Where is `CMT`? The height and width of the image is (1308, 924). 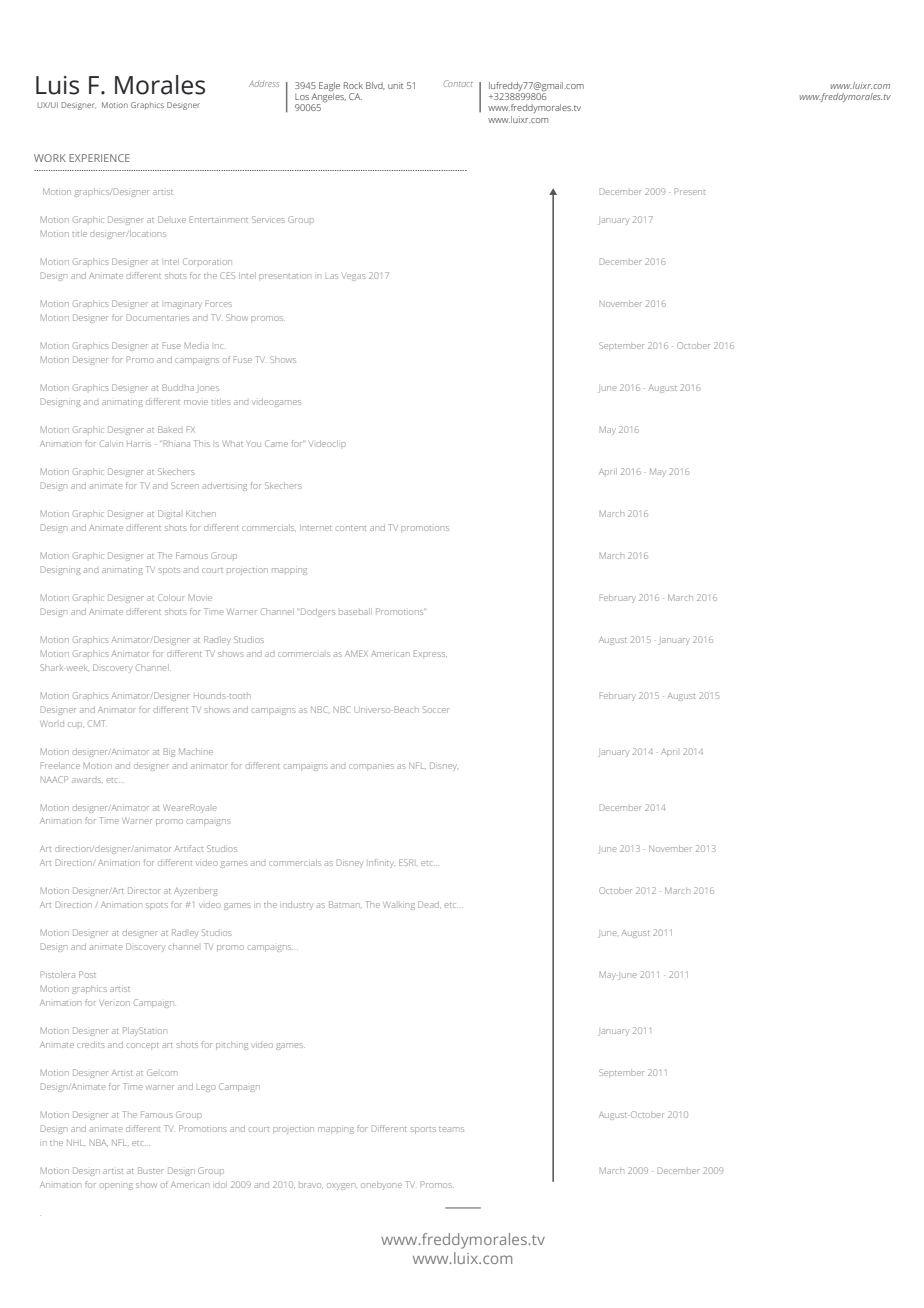
CMT is located at coordinates (96, 723).
